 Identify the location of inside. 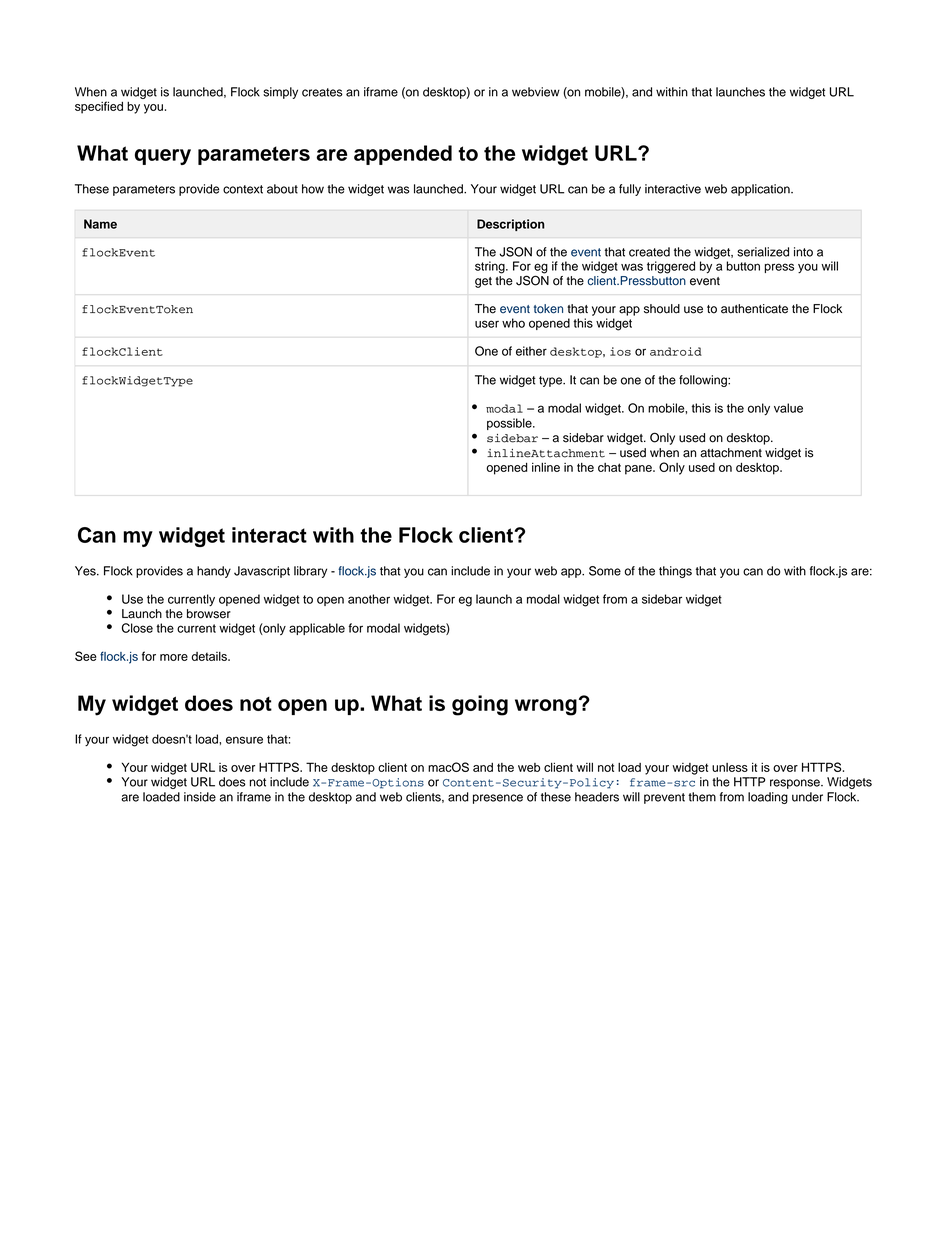
(200, 797).
